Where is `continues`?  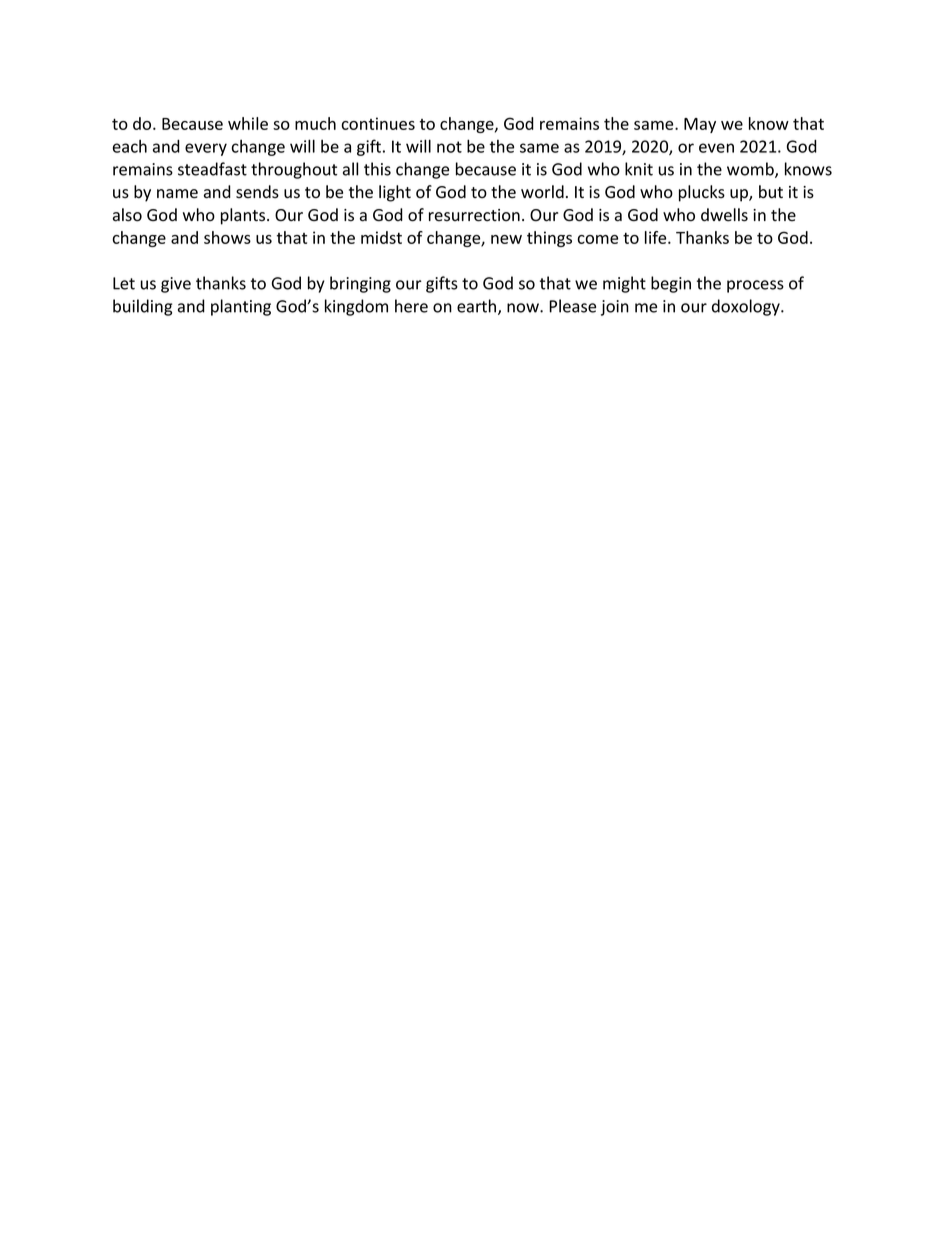
continues is located at coordinates (378, 123).
